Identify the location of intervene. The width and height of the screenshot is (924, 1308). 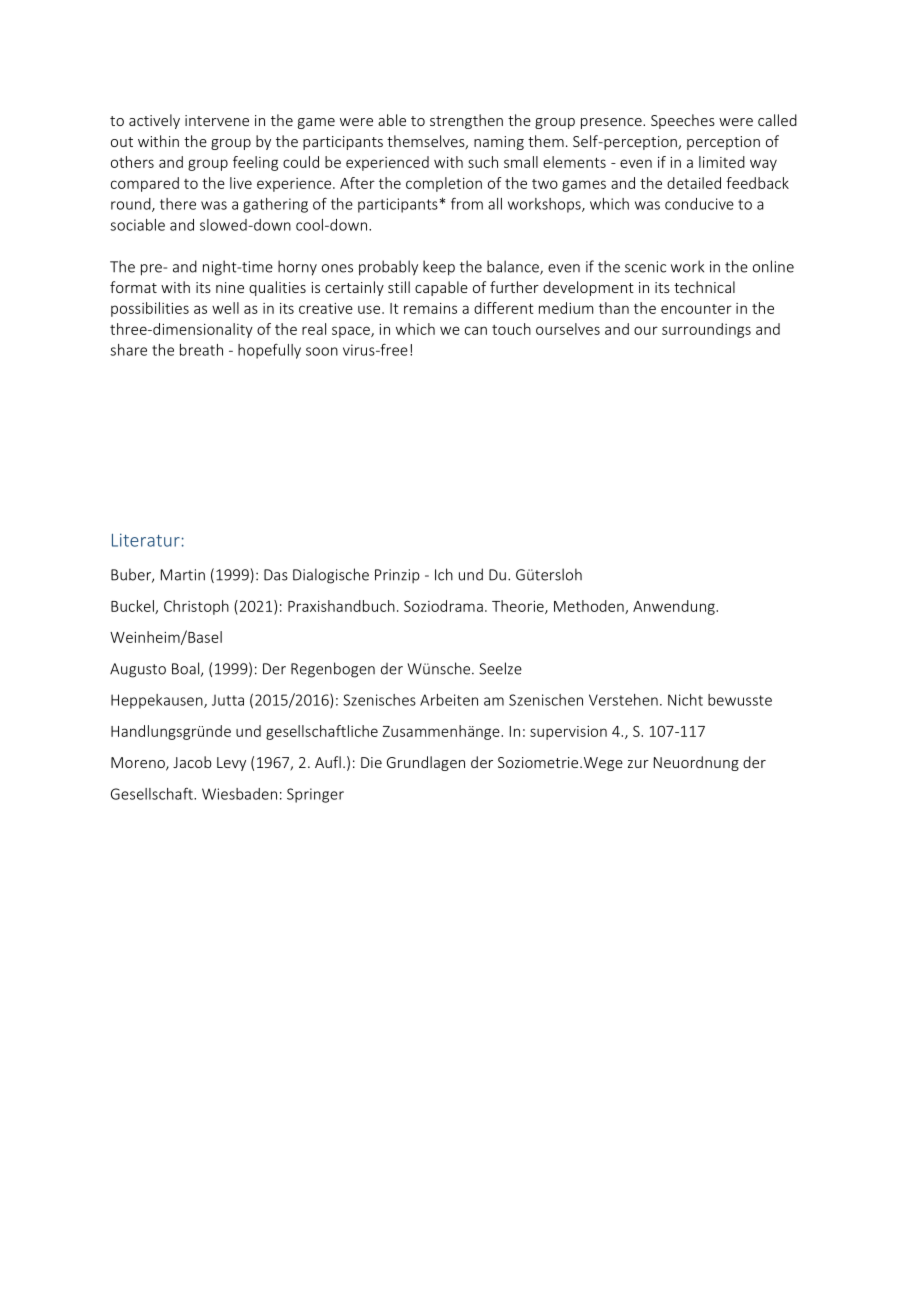
(217, 120).
